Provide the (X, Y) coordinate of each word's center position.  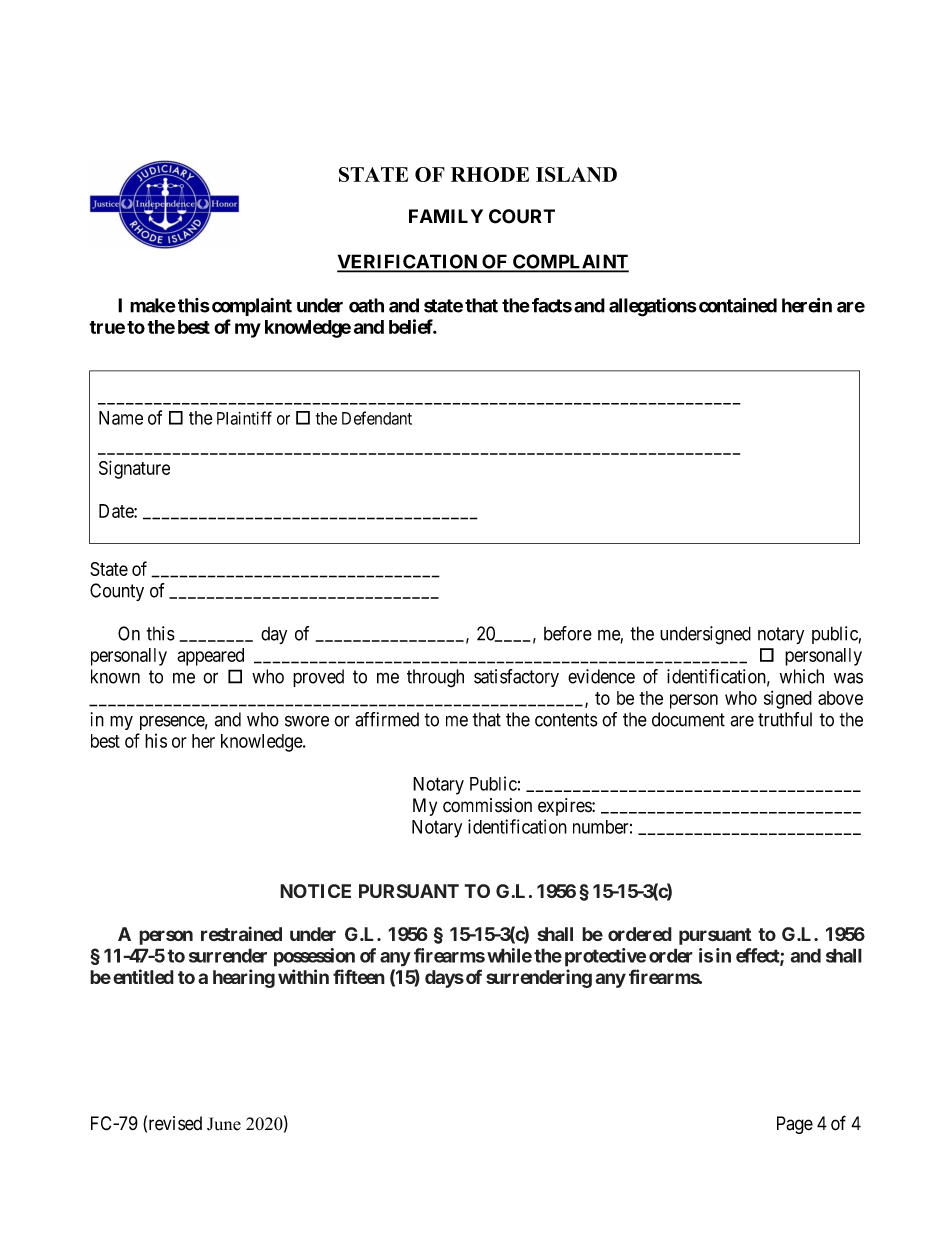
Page (795, 1125)
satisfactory (516, 678)
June (224, 1124)
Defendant (377, 418)
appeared (210, 657)
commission (487, 805)
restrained (241, 933)
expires (565, 807)
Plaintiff (244, 418)
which (802, 676)
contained (738, 305)
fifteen (359, 976)
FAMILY (446, 216)
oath (366, 305)
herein (807, 305)
